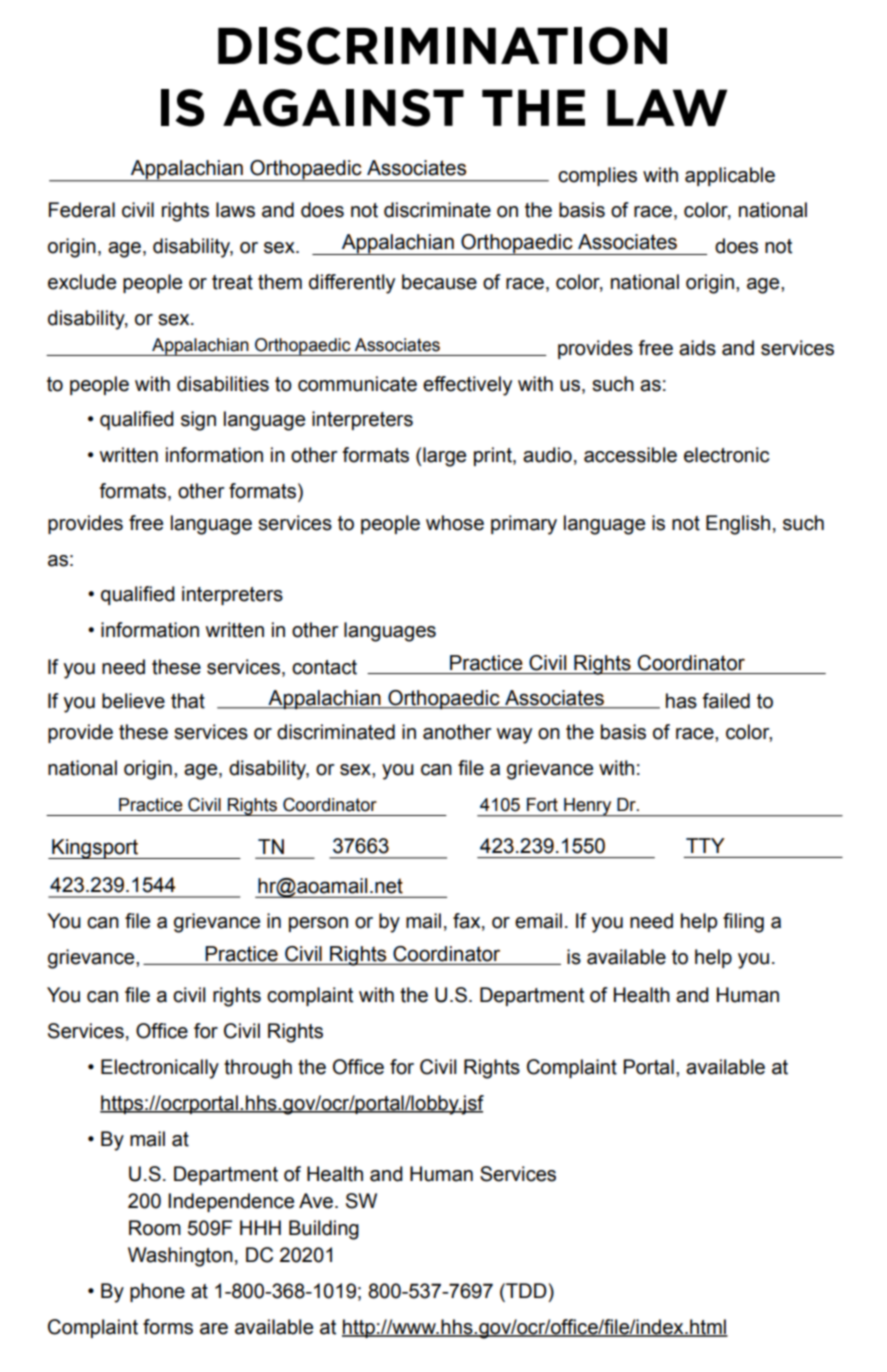 This screenshot has height=1372, width=887. I want to click on Building, so click(324, 1230).
